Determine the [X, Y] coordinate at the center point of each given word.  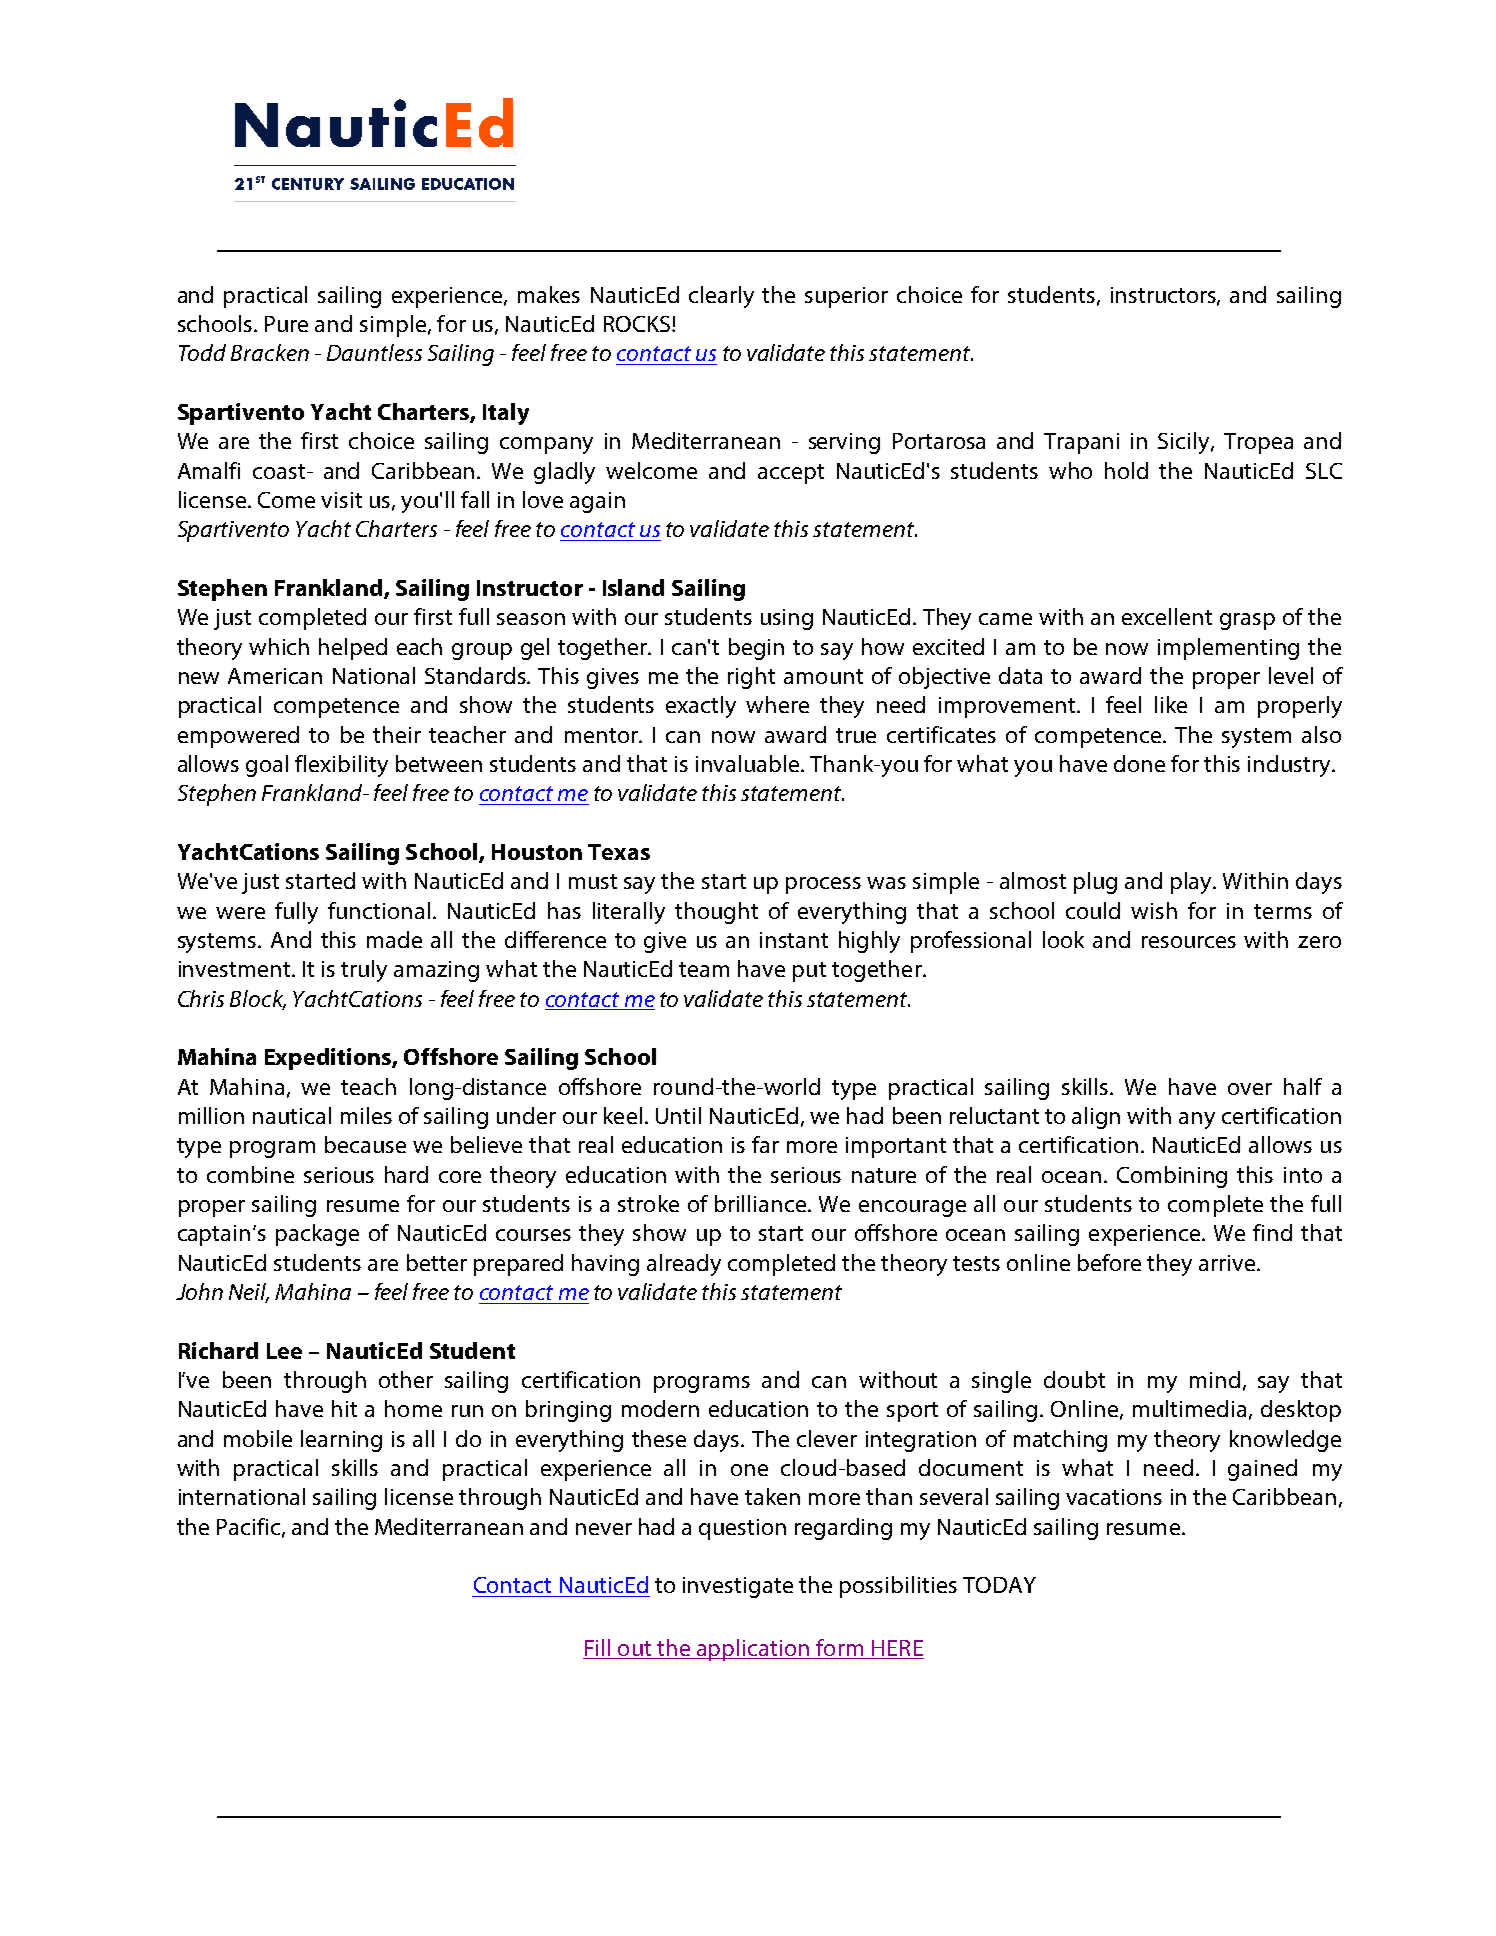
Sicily [1185, 443]
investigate [738, 1587]
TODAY [999, 1585]
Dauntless [374, 352]
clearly [721, 297]
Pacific [250, 1527]
